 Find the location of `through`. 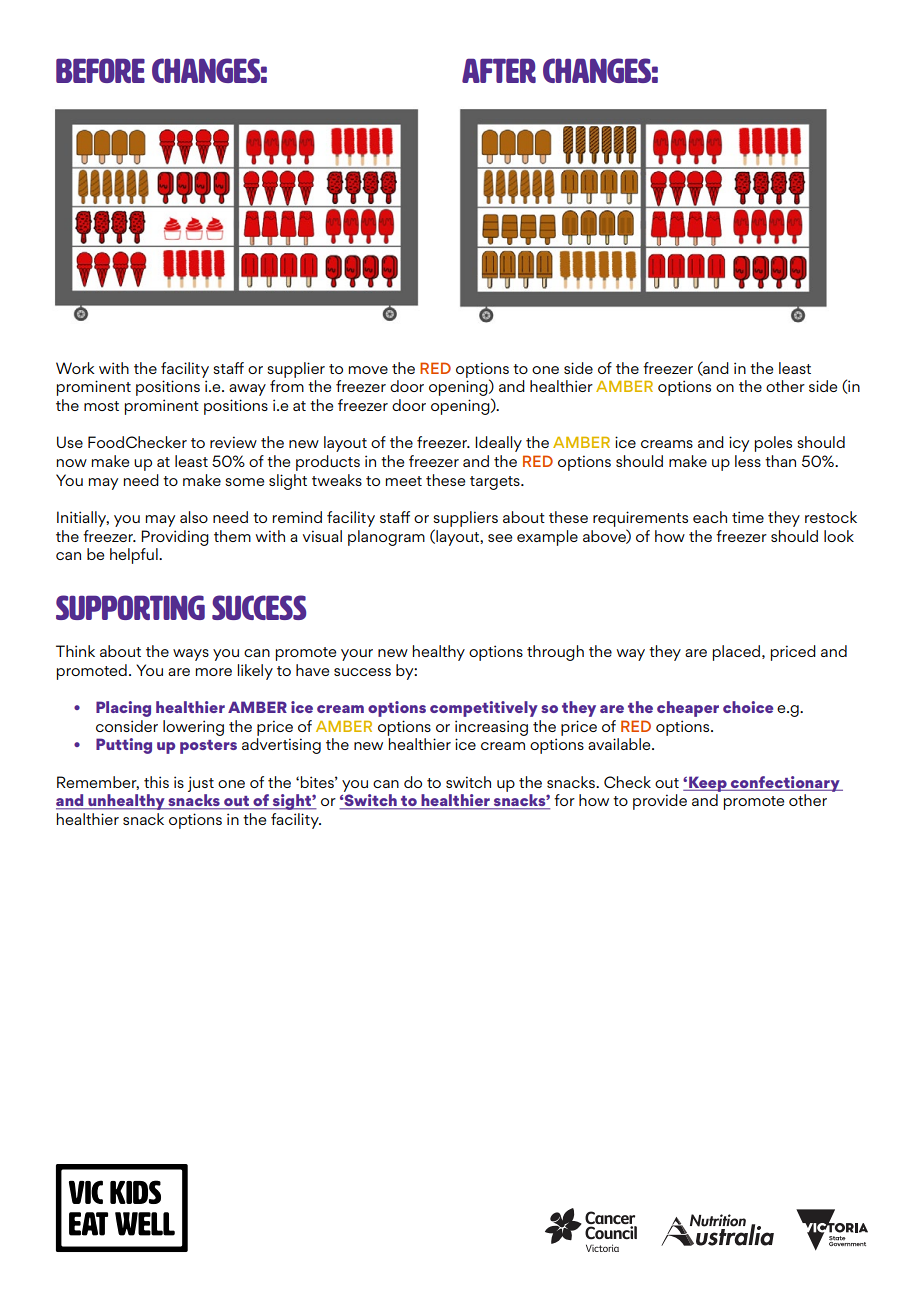

through is located at coordinates (555, 653).
